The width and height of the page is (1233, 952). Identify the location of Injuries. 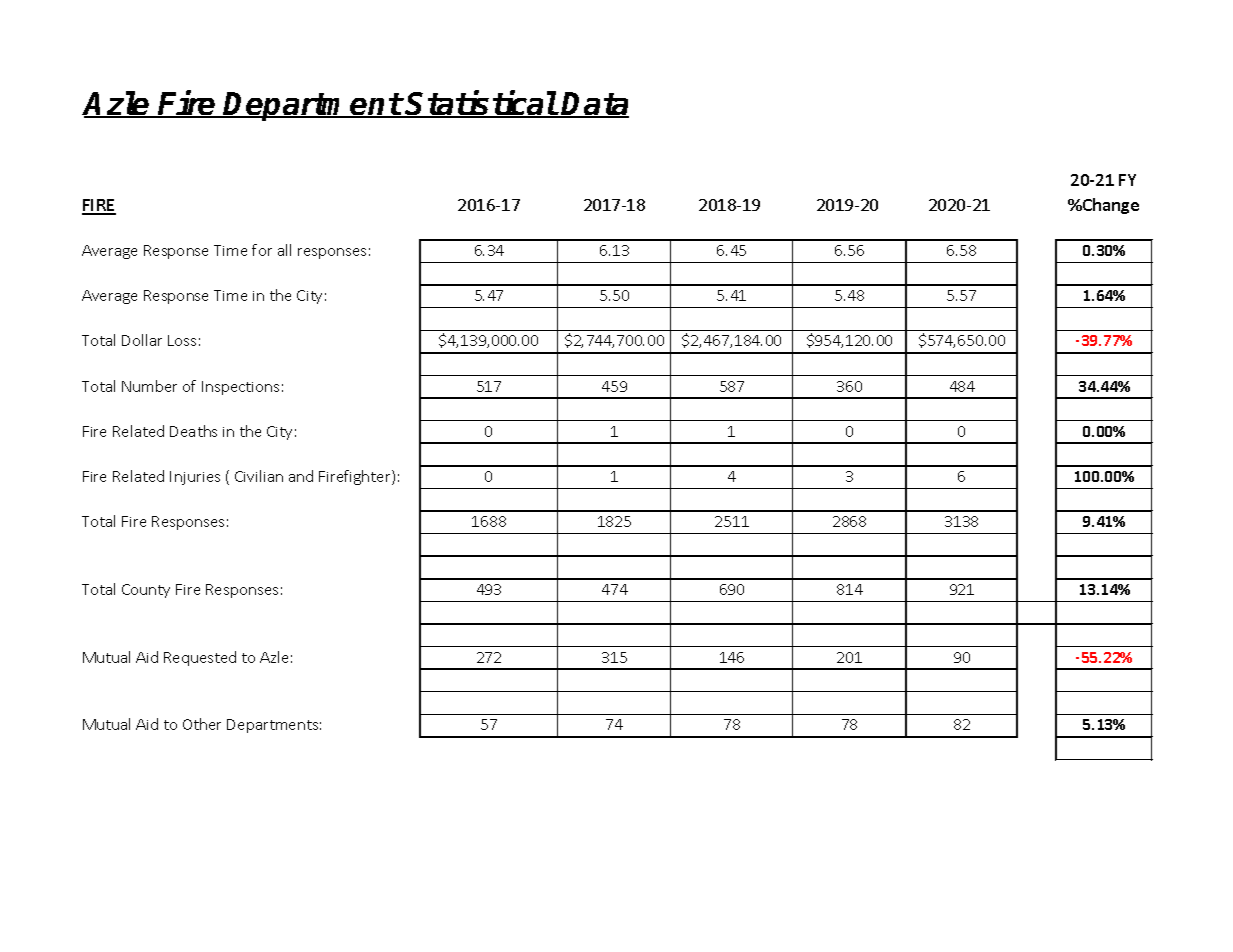
(195, 478).
